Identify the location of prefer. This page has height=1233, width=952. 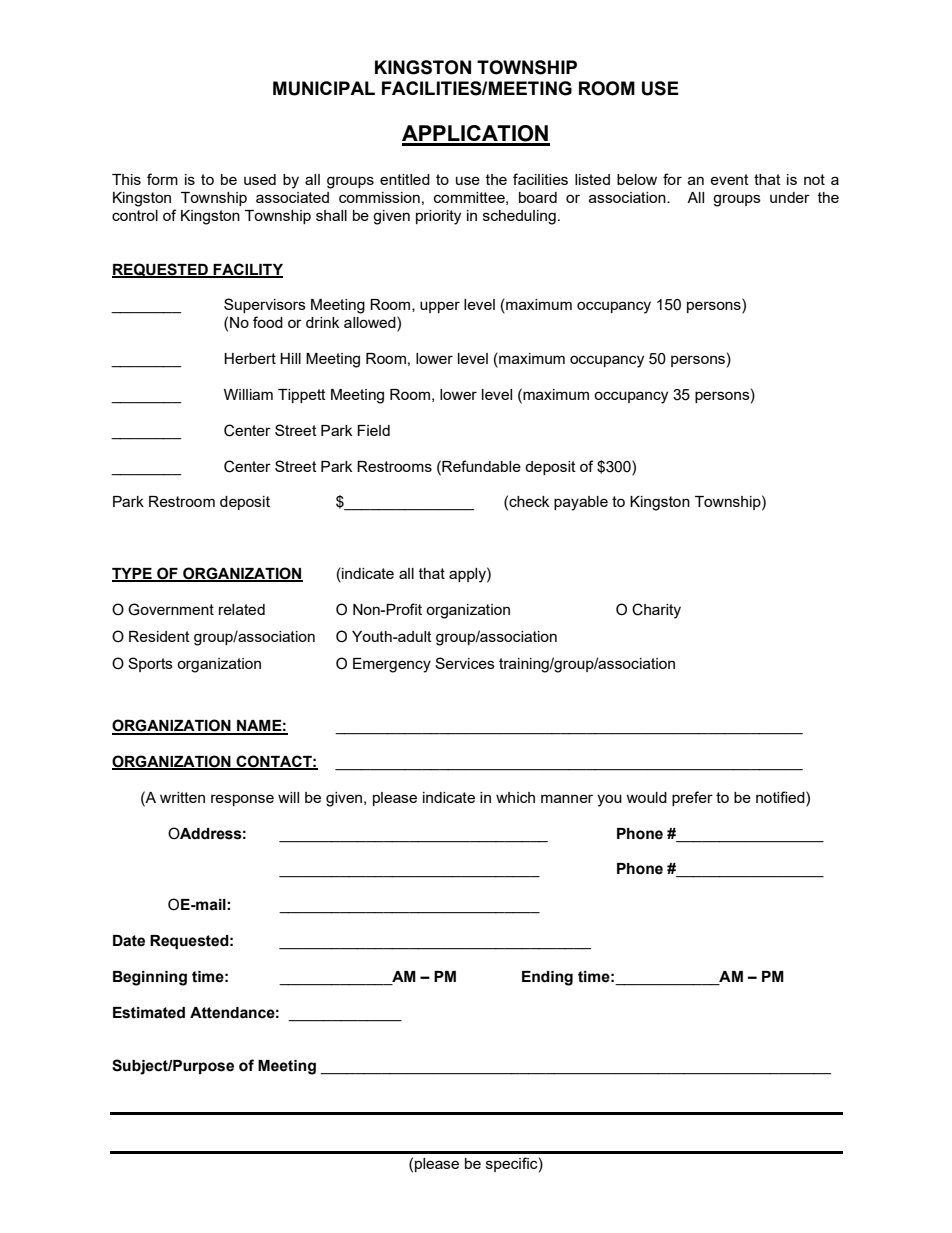
(692, 798).
